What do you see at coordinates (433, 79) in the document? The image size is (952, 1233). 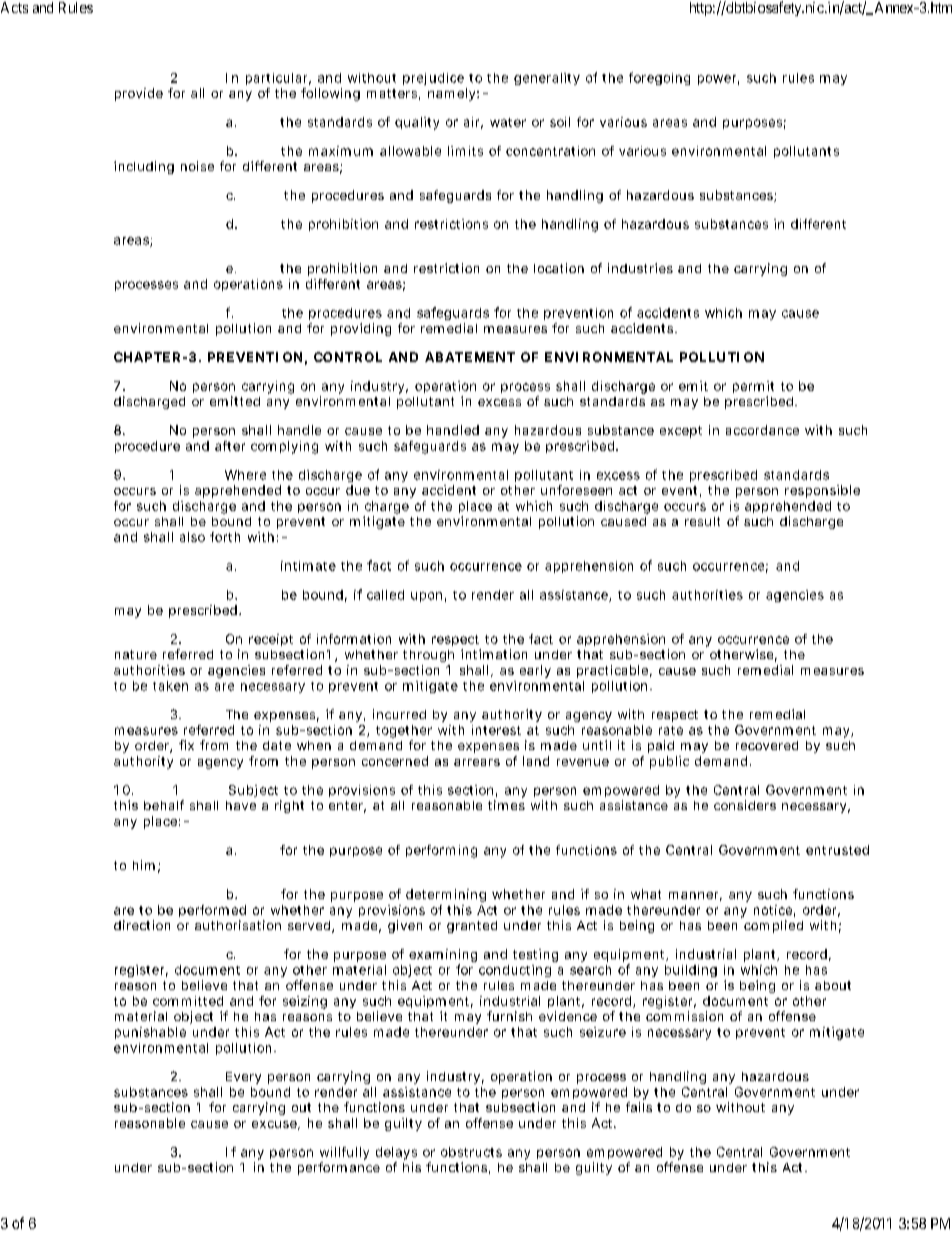 I see `prejudice` at bounding box center [433, 79].
